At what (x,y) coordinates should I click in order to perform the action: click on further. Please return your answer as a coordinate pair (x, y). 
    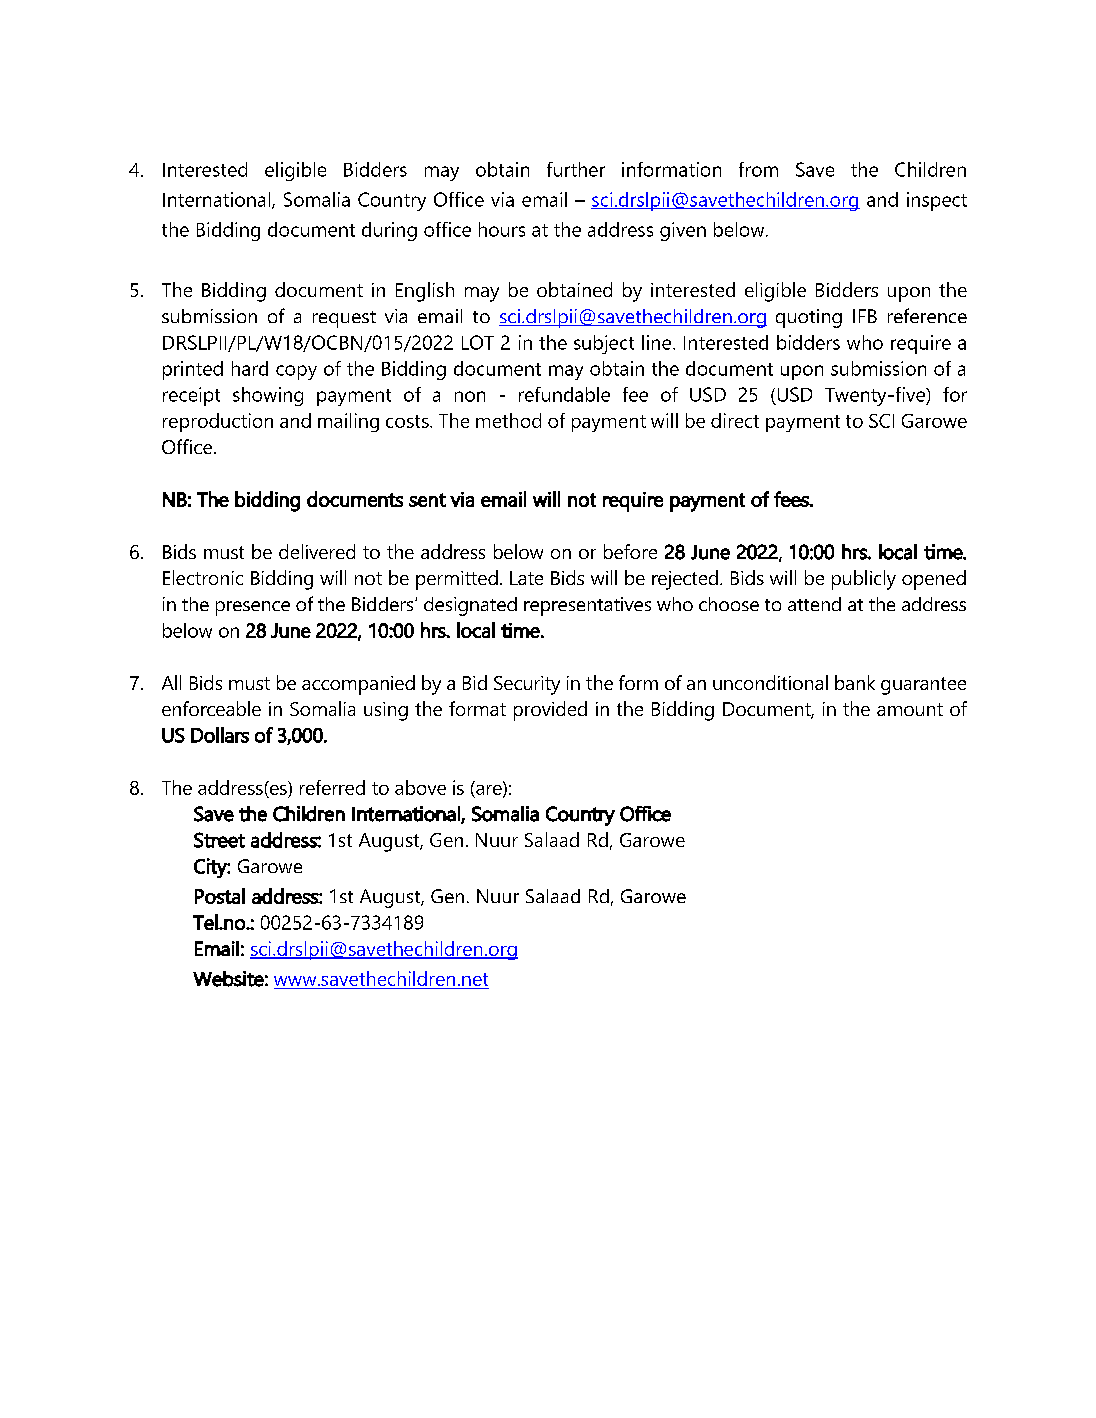
    Looking at the image, I should click on (576, 169).
